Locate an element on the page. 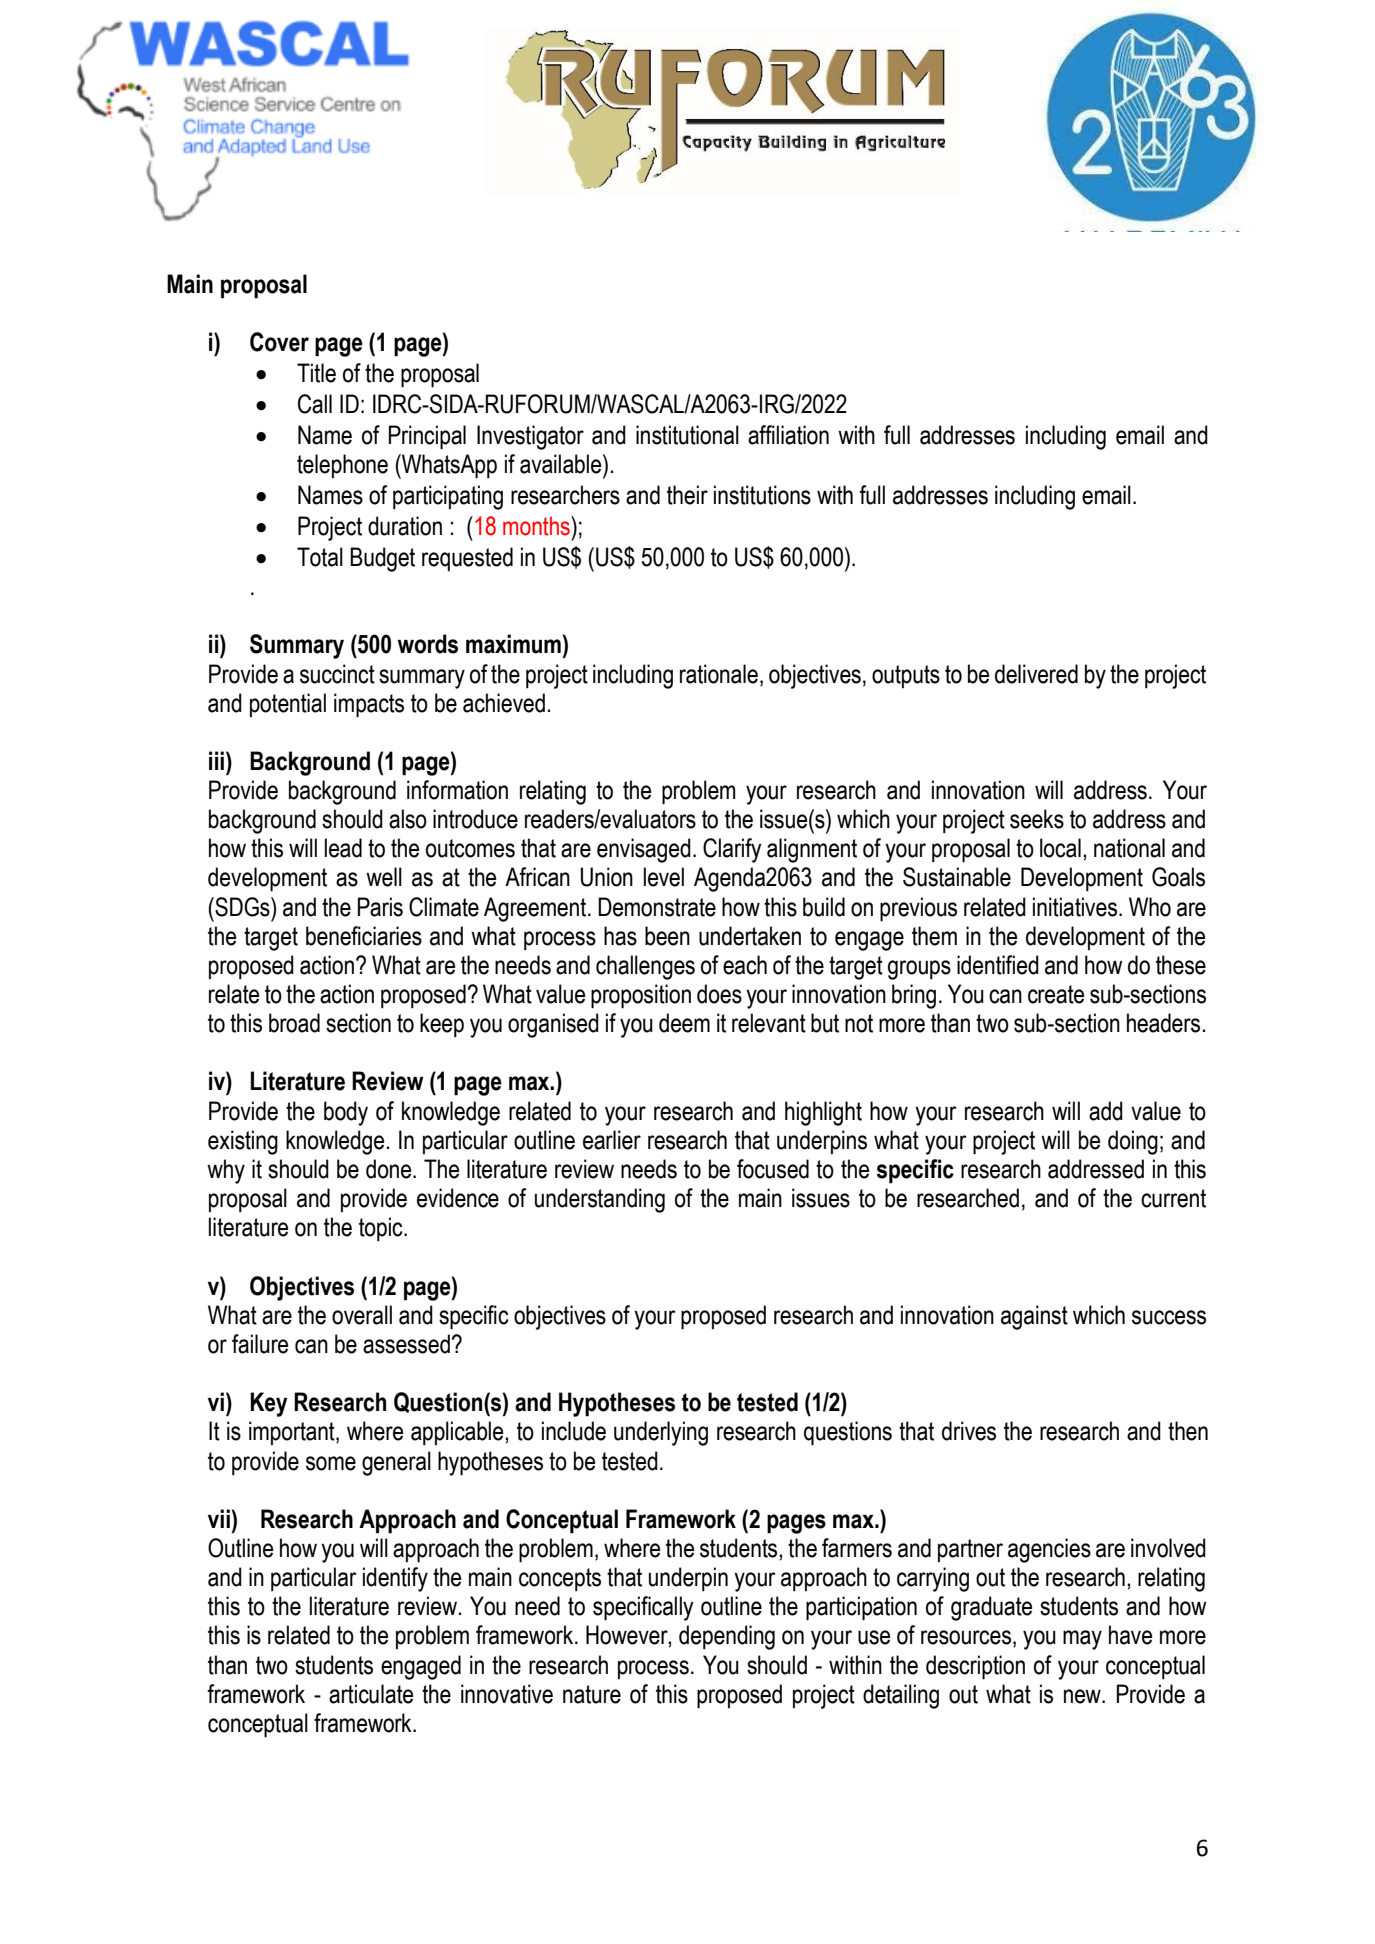  current is located at coordinates (1173, 1198).
